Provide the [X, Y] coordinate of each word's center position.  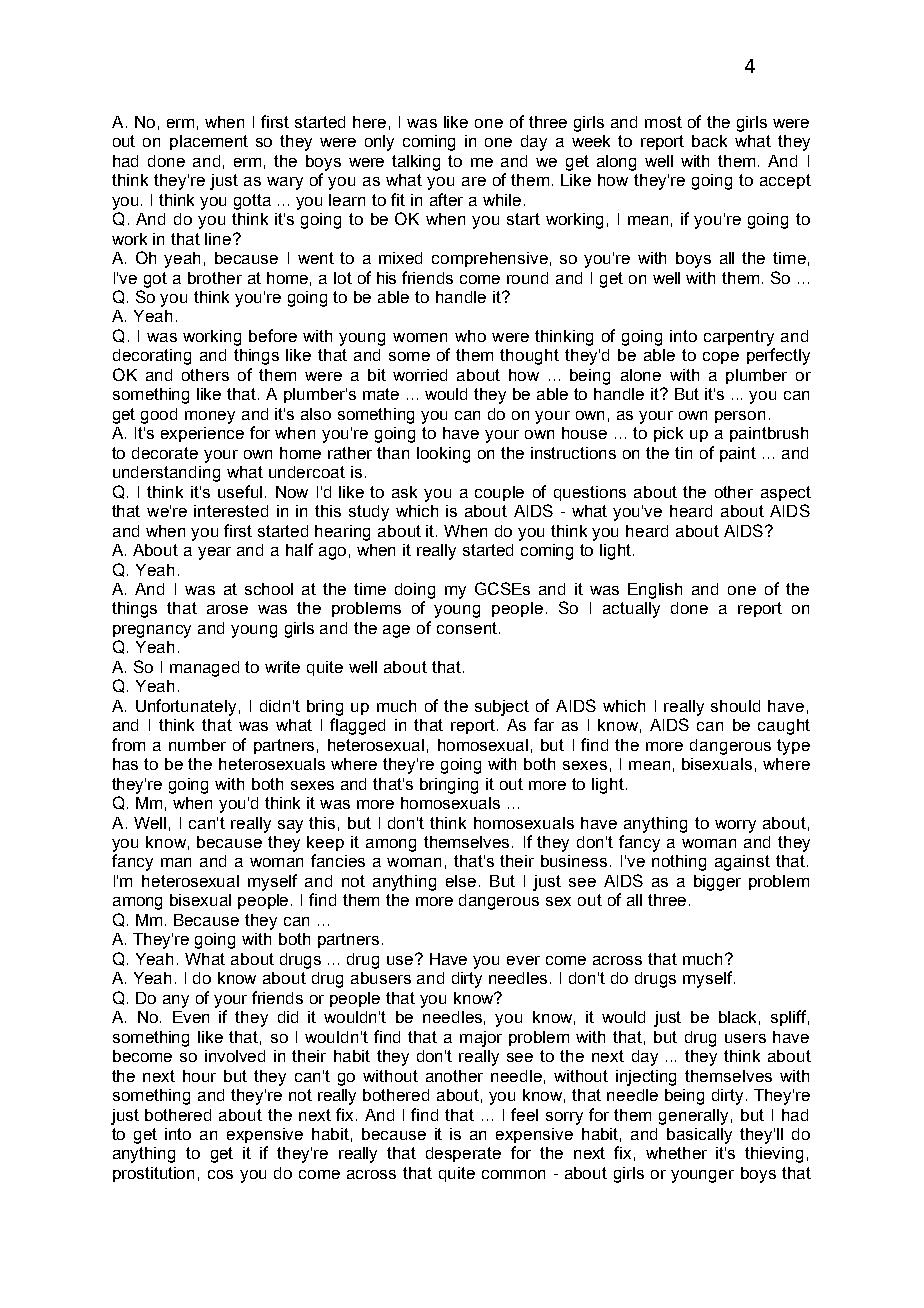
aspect [786, 493]
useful [240, 491]
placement [209, 142]
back [709, 141]
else [461, 881]
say [290, 826]
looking [443, 455]
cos [220, 1174]
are [474, 181]
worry [735, 826]
